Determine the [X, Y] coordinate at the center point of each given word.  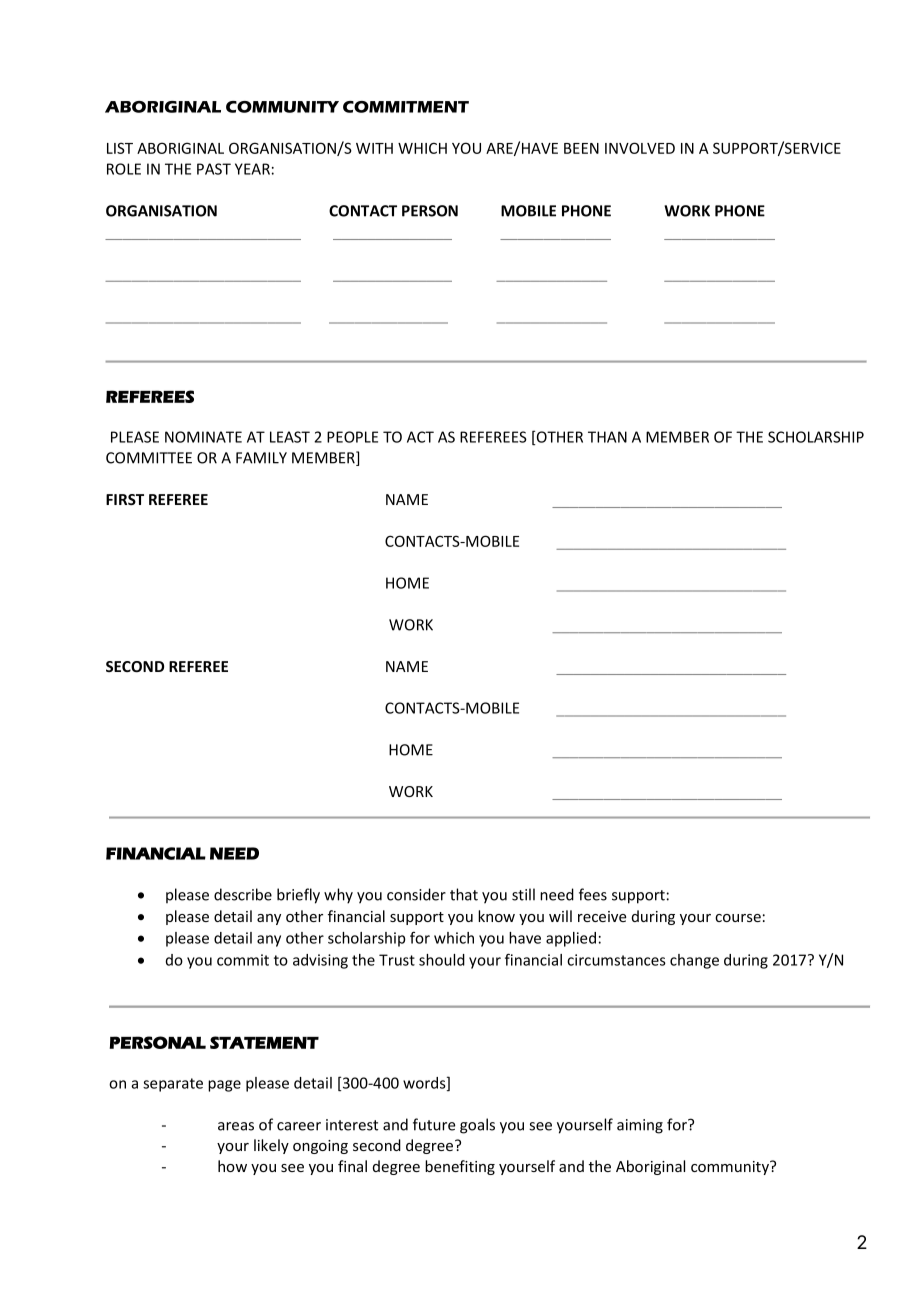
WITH [374, 148]
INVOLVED [640, 148]
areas [236, 1126]
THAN [607, 437]
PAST [214, 169]
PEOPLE [352, 437]
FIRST [125, 499]
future [434, 1124]
